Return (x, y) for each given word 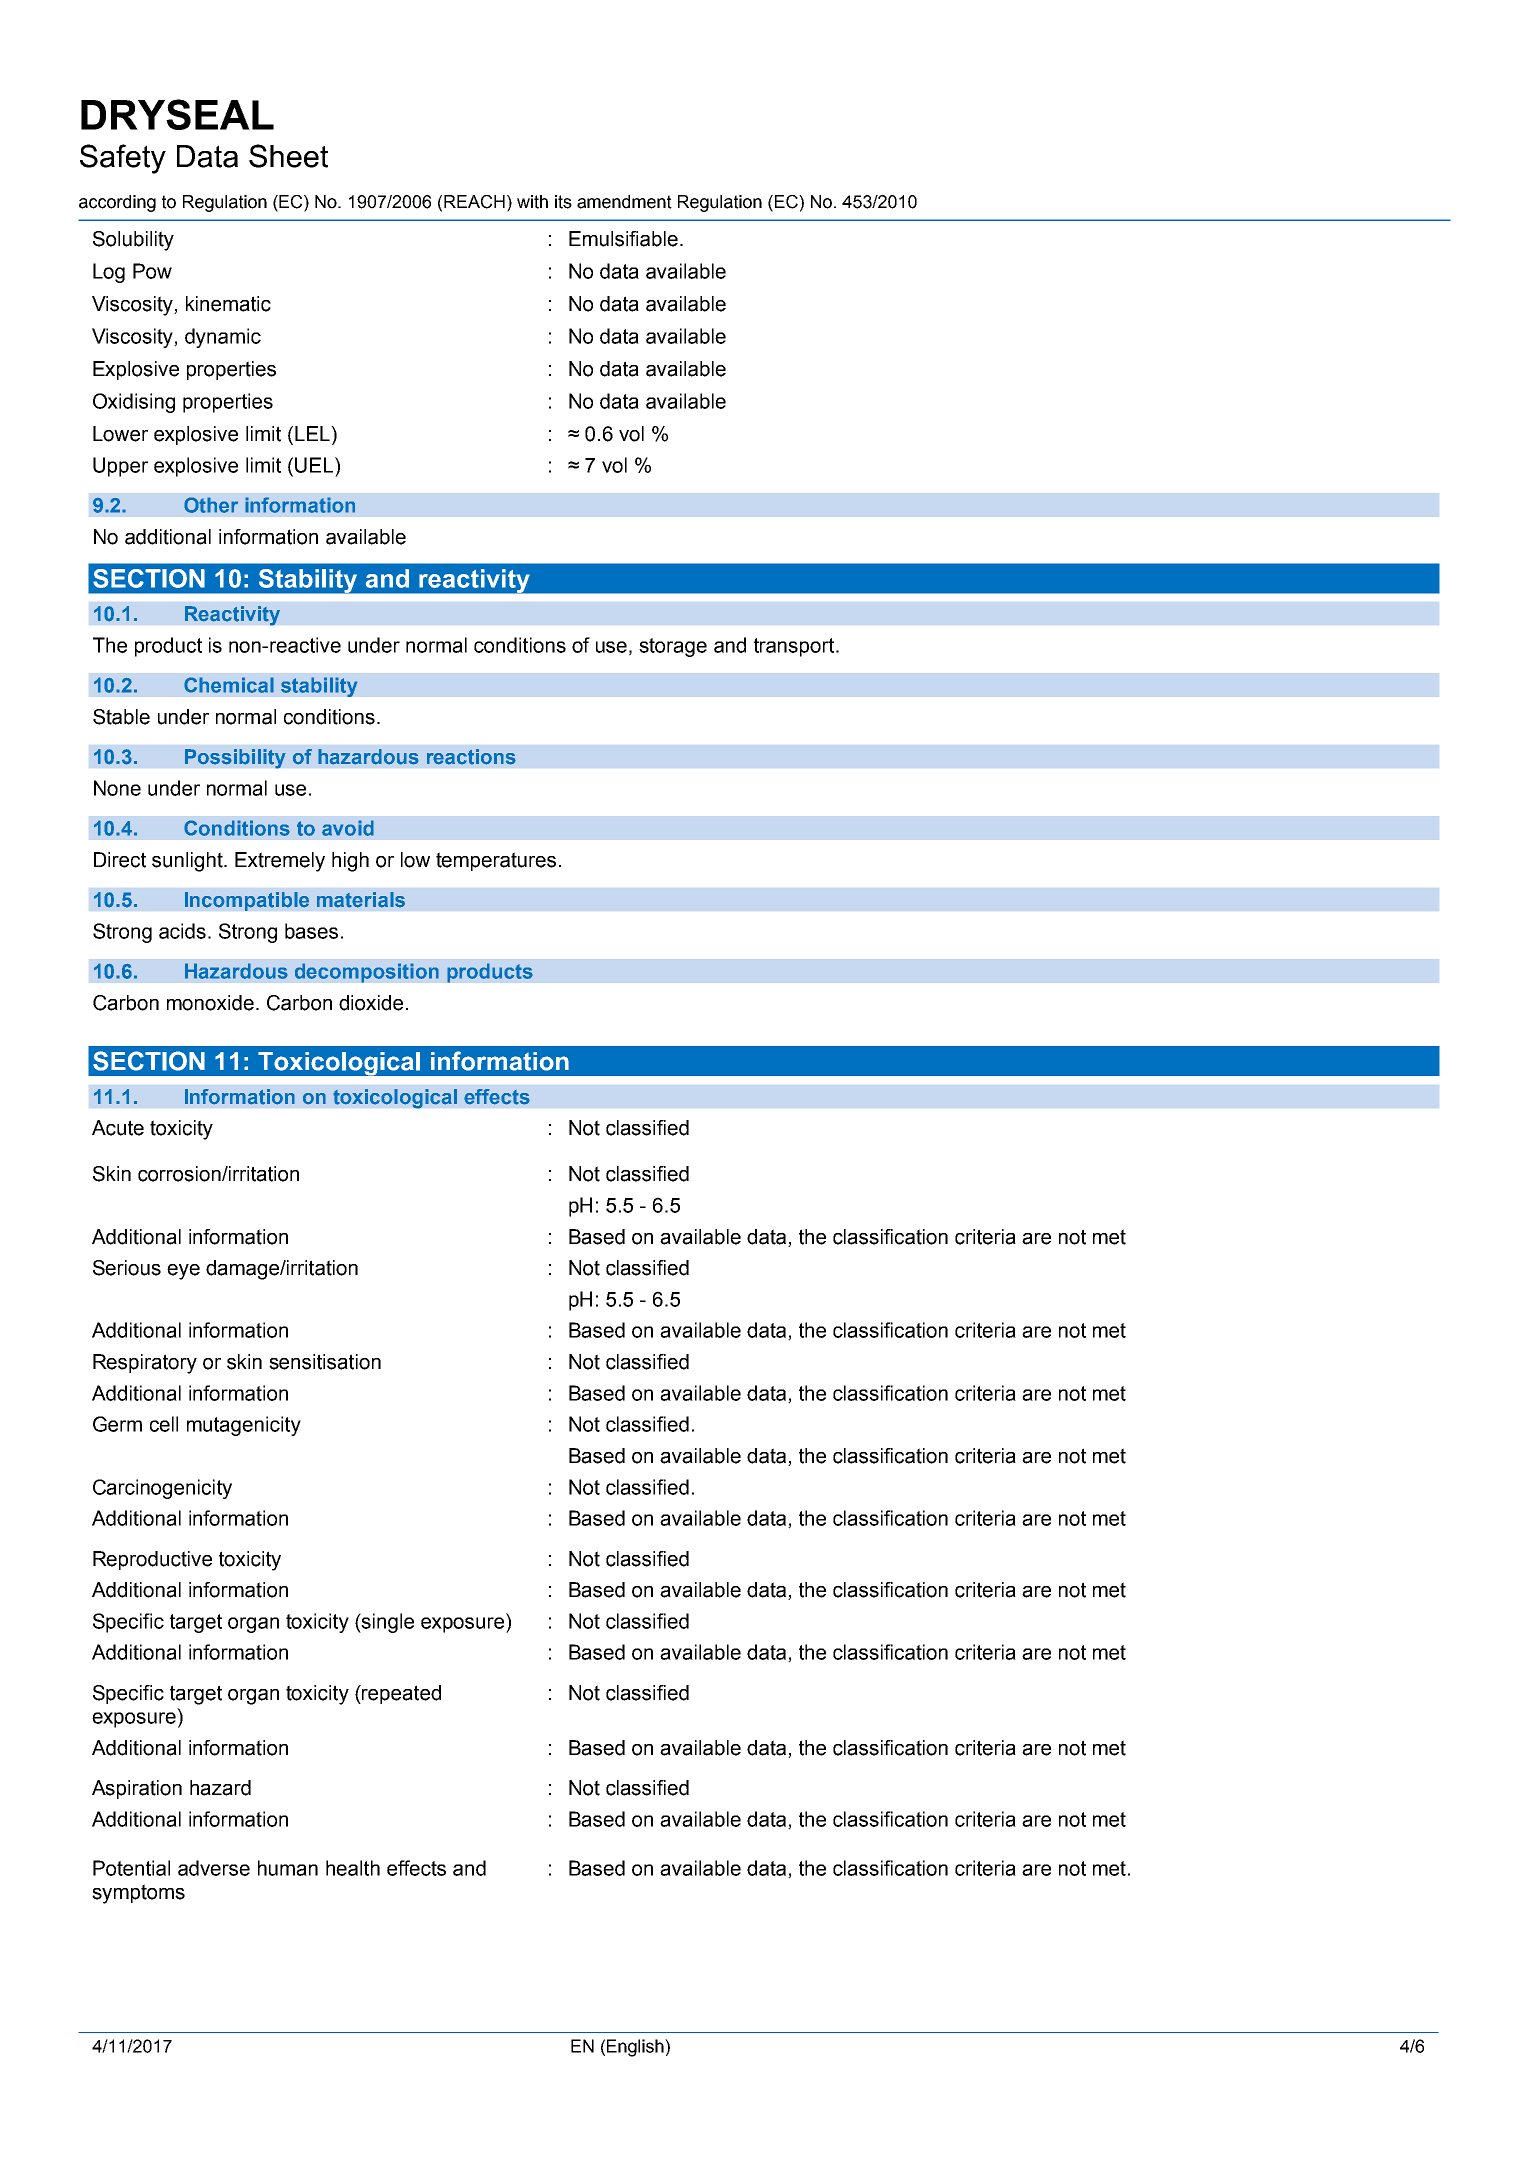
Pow (152, 271)
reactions (471, 757)
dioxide (371, 1003)
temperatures (496, 861)
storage (673, 647)
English (636, 2048)
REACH (474, 202)
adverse (214, 1868)
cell (164, 1424)
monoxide (210, 1003)
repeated (400, 1694)
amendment (624, 202)
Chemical (229, 685)
